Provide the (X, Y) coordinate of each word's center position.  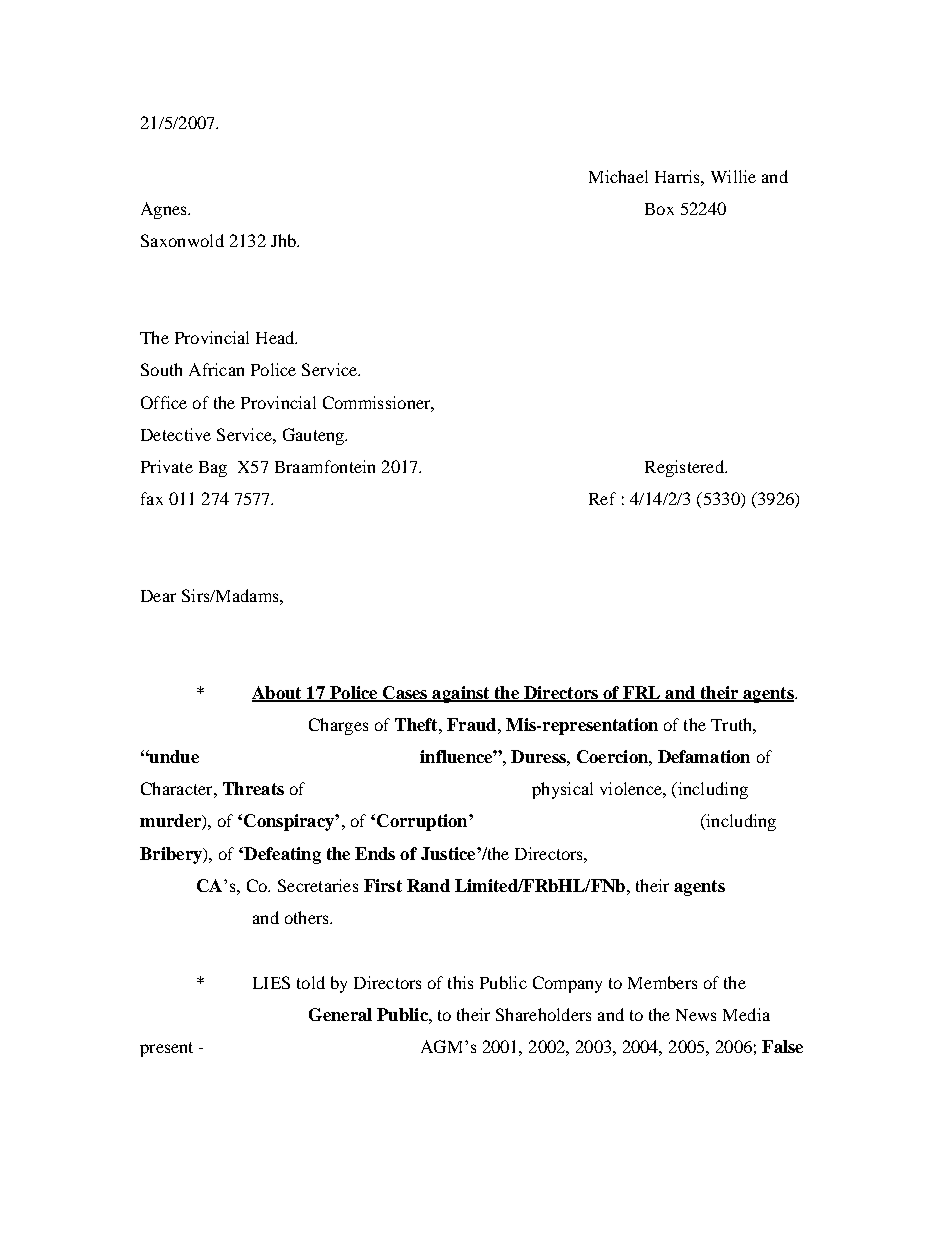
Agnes (165, 210)
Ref (602, 498)
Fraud (473, 724)
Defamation (704, 756)
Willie (733, 176)
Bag (213, 469)
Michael (618, 176)
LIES (271, 982)
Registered (685, 468)
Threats (253, 788)
